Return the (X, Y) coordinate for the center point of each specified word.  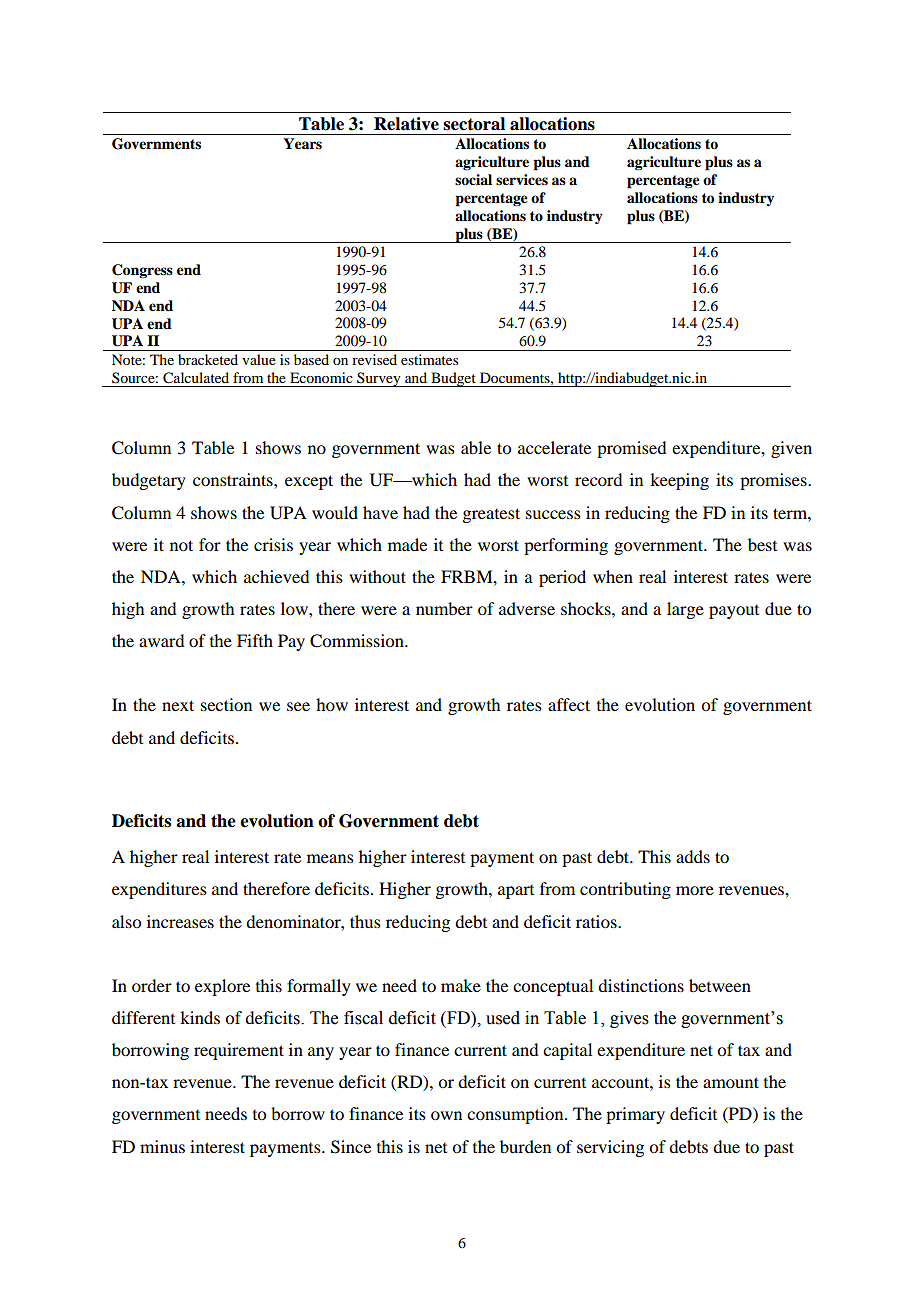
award (161, 640)
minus (162, 1146)
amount (731, 1082)
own (446, 1115)
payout (734, 612)
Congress (142, 271)
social (473, 179)
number (444, 608)
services (522, 180)
